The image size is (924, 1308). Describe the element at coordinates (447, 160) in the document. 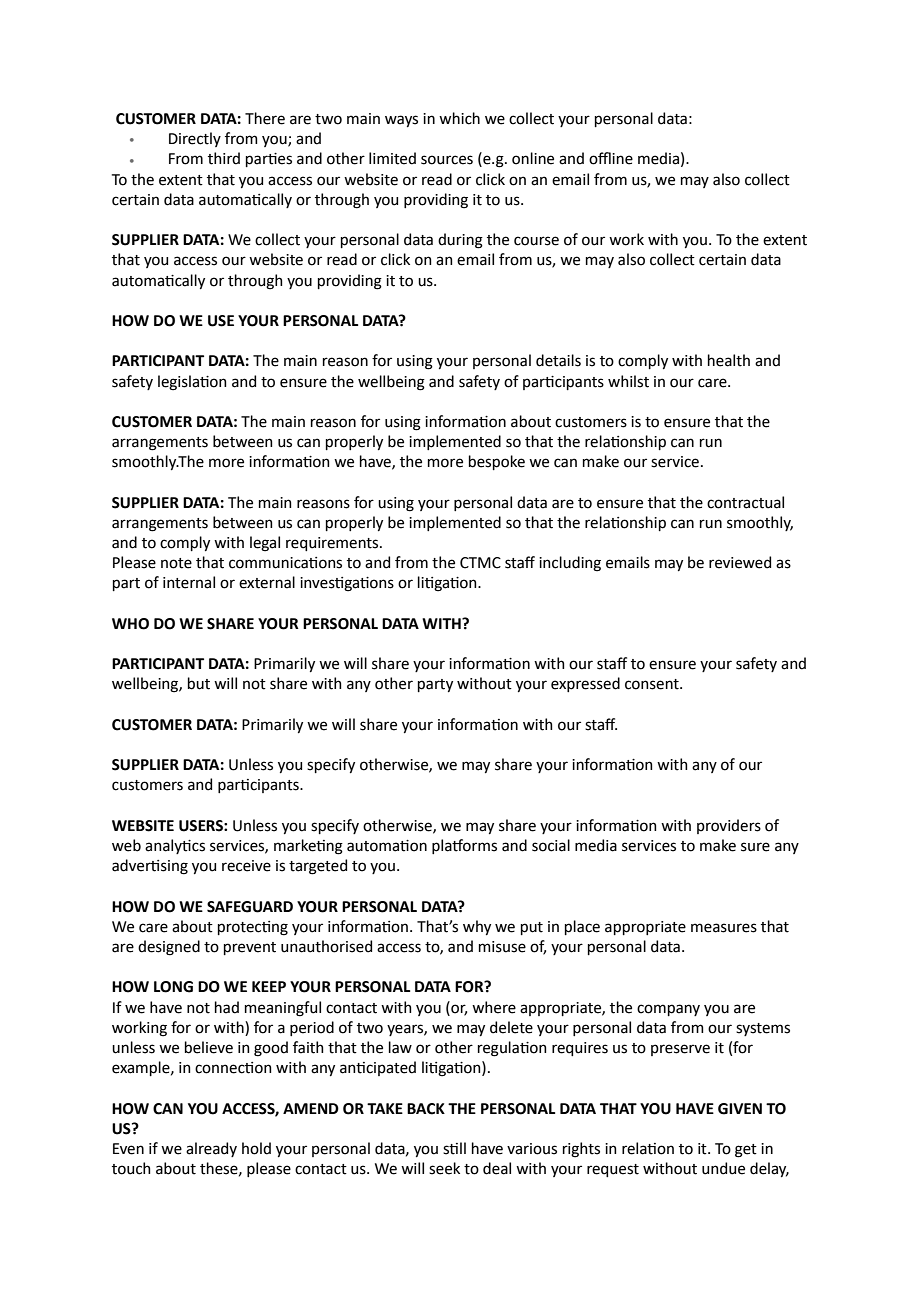

I see `sources` at that location.
